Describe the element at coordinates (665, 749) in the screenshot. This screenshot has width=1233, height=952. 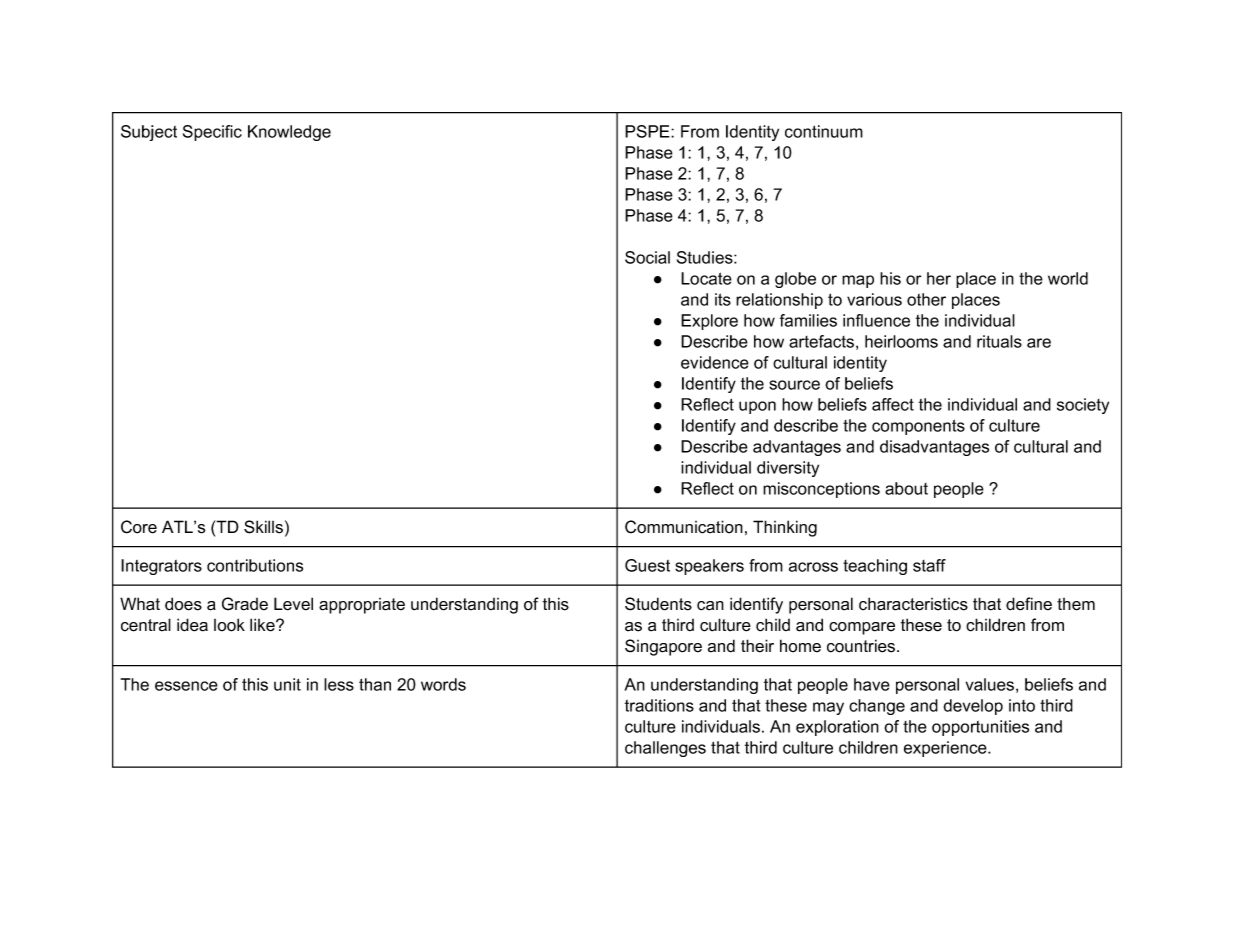
I see `challenges` at that location.
